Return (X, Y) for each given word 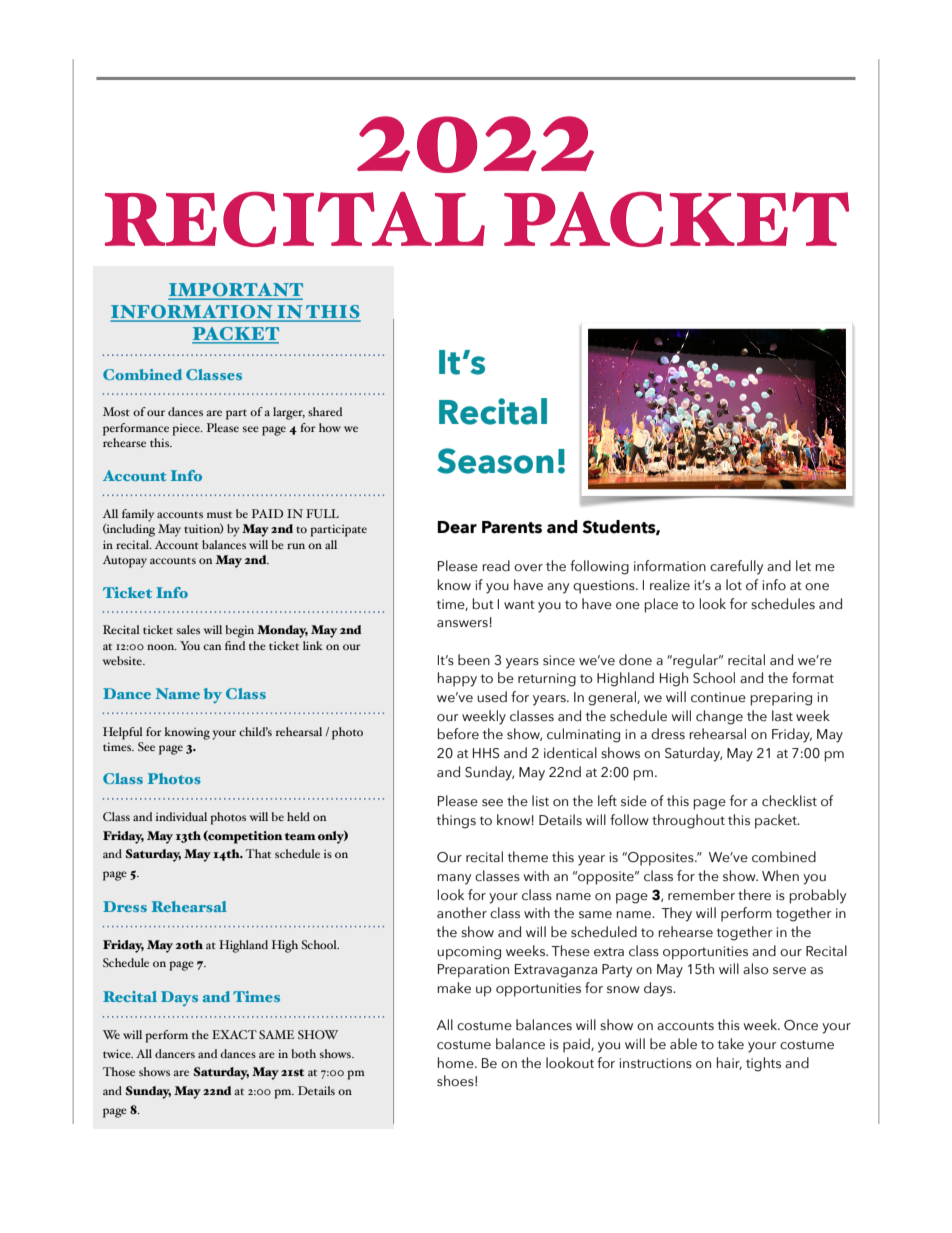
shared (325, 411)
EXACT (234, 1034)
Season (495, 461)
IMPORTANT (236, 291)
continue (718, 697)
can (212, 647)
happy (457, 679)
